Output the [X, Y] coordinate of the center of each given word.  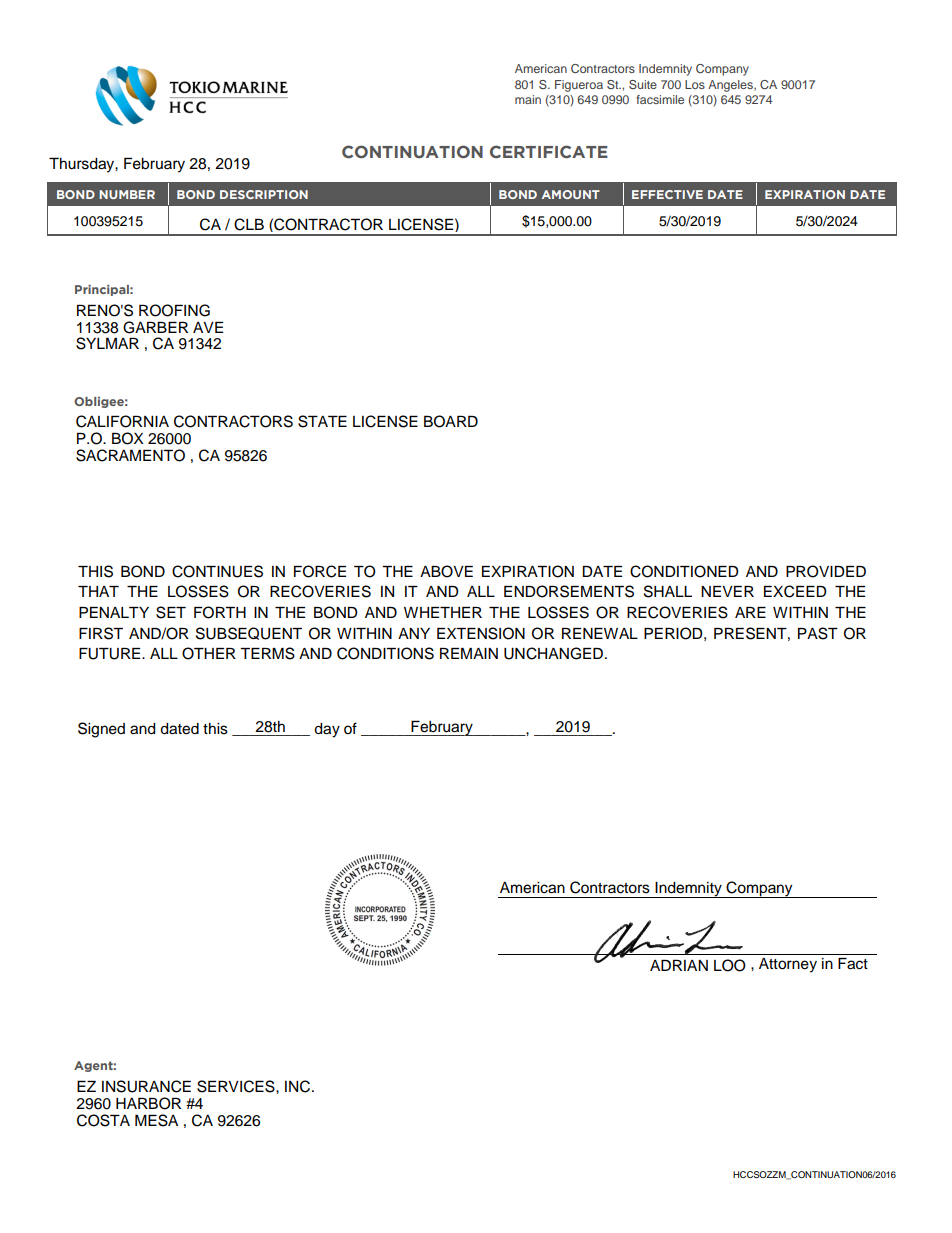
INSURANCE [146, 1086]
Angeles [731, 86]
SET [171, 612]
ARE [750, 612]
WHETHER [443, 612]
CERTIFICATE [549, 151]
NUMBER [127, 194]
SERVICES [237, 1086]
